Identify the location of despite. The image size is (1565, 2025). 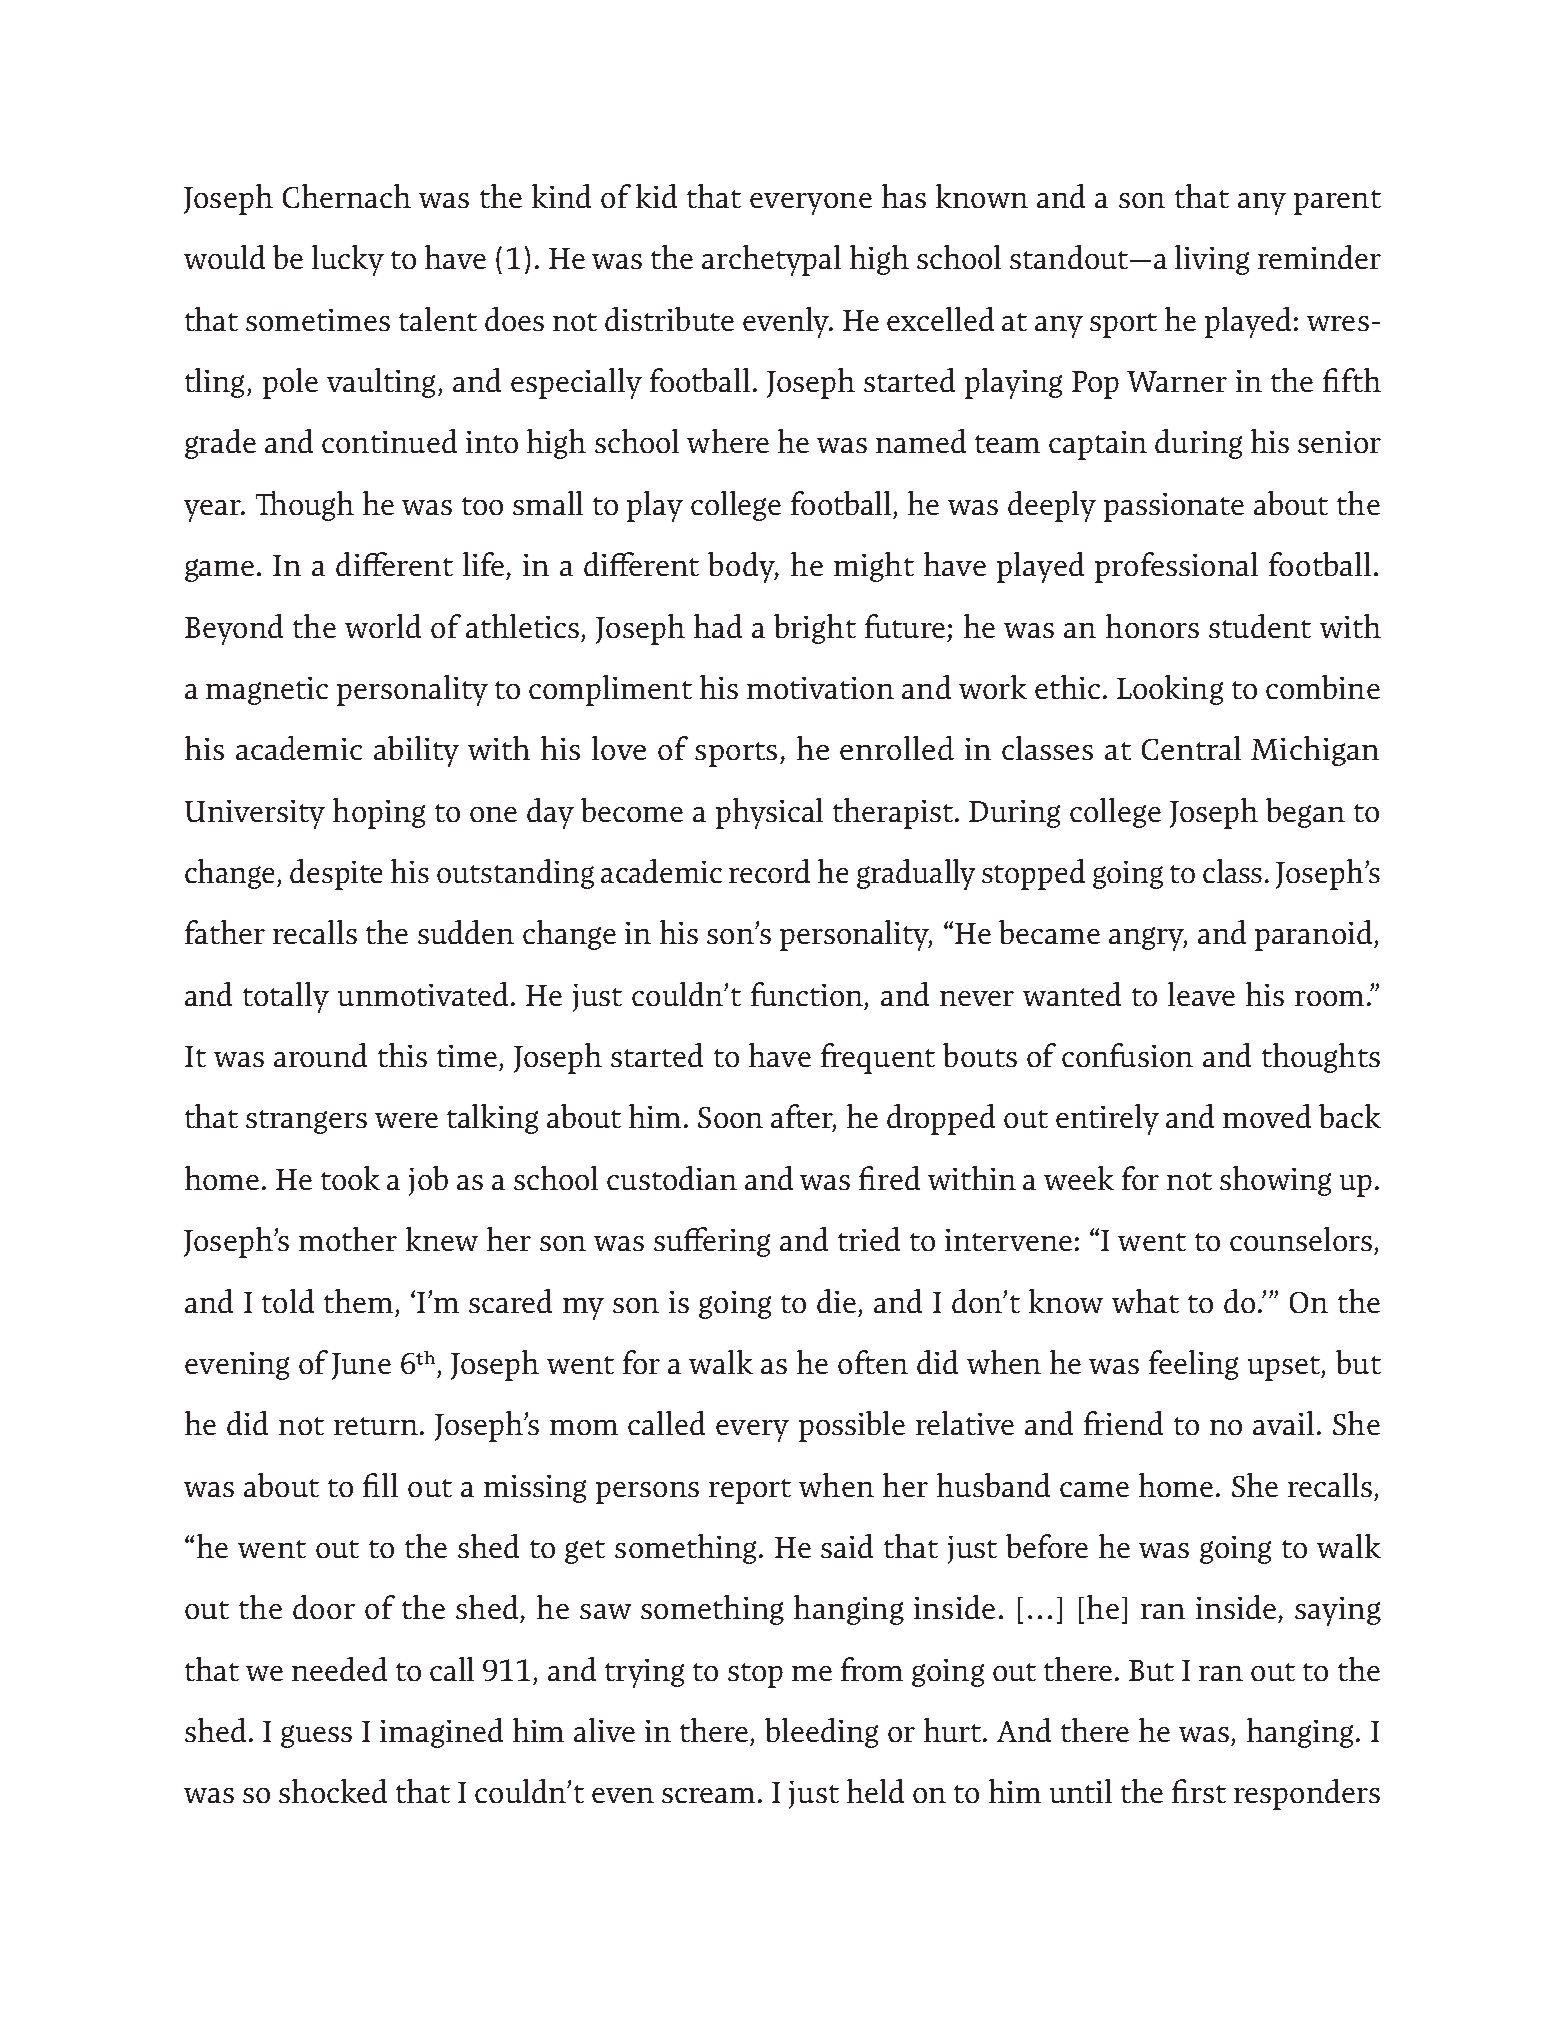
(336, 874).
